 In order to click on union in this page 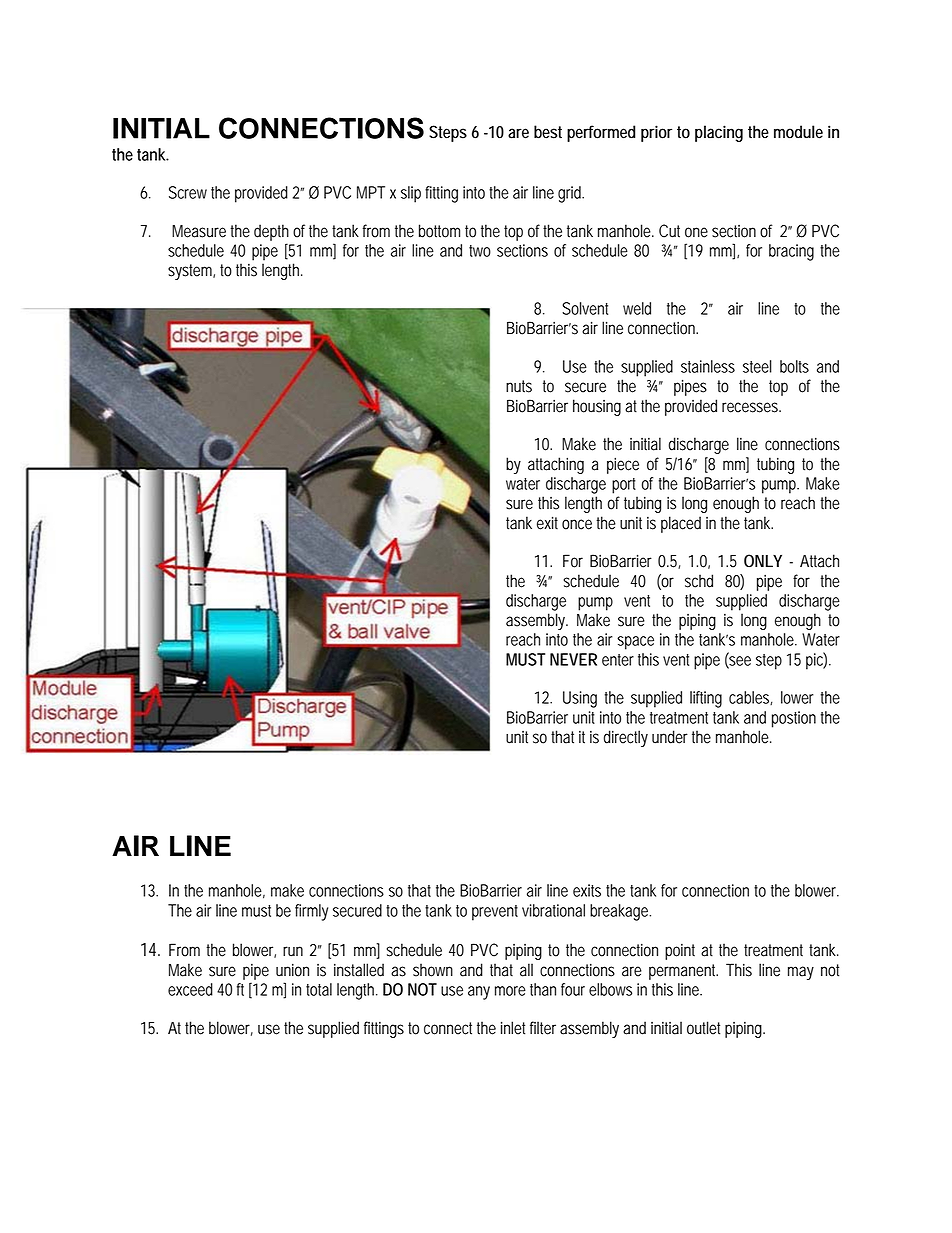, I will do `click(292, 970)`.
